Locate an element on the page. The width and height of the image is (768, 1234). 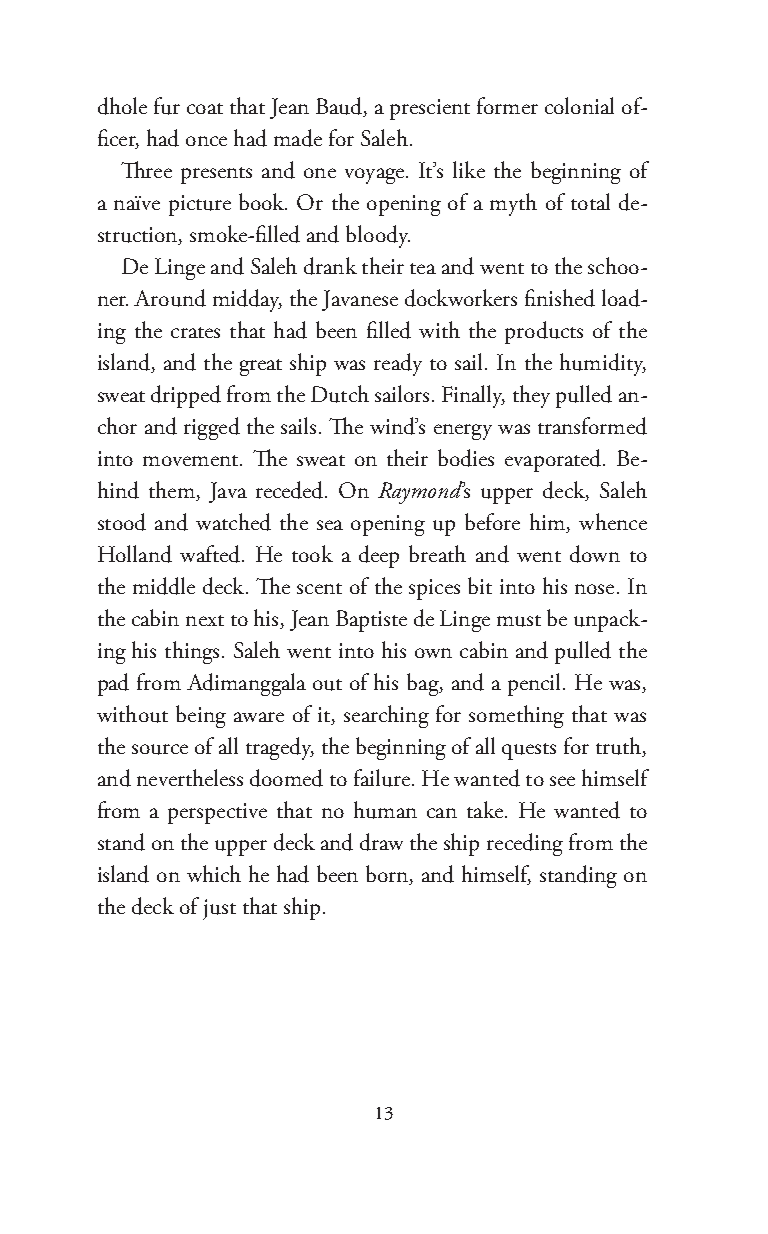
fur is located at coordinates (167, 106).
